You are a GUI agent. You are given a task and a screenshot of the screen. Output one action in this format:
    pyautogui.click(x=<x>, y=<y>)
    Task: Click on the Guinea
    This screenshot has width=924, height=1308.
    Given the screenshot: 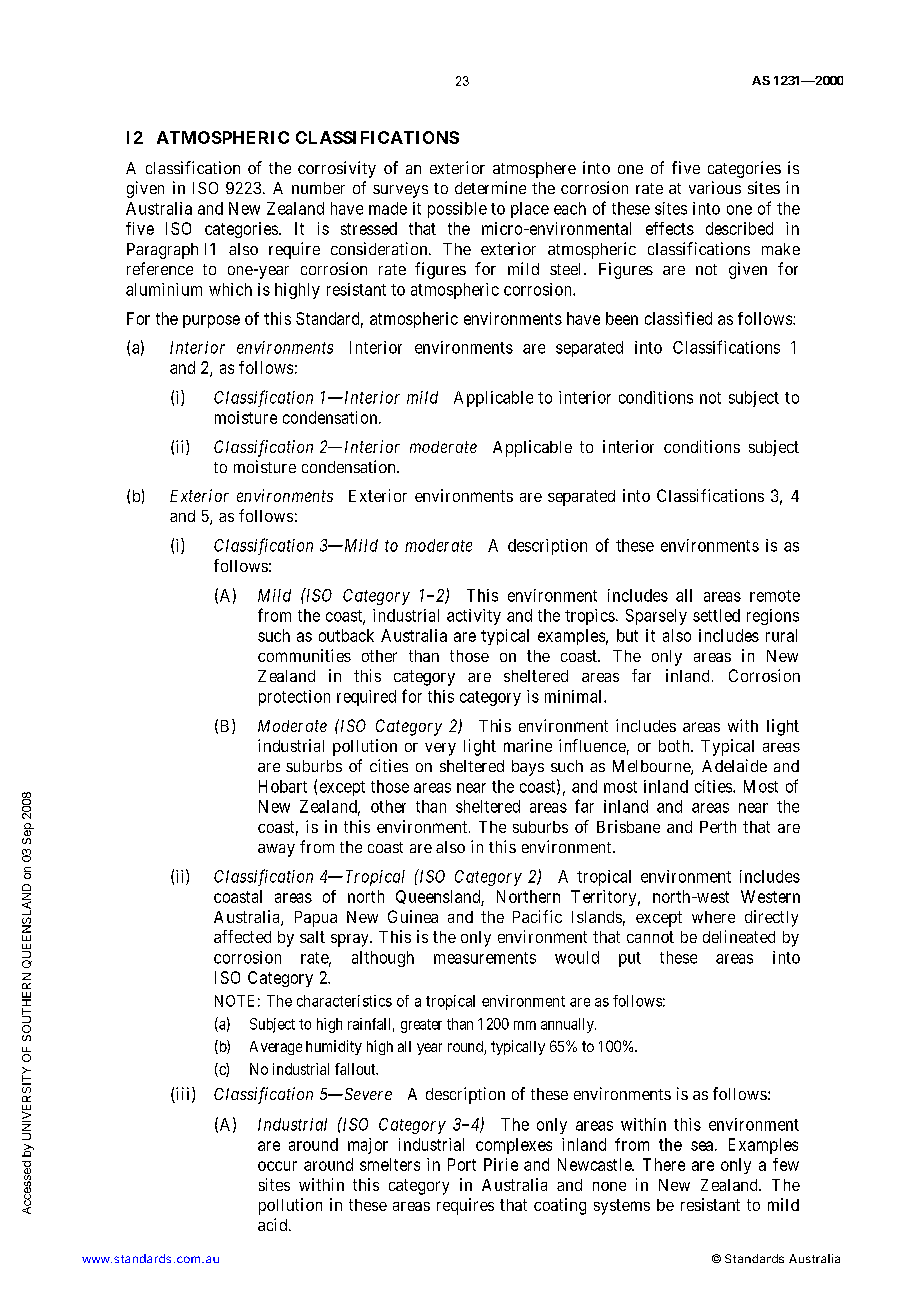 What is the action you would take?
    pyautogui.click(x=413, y=916)
